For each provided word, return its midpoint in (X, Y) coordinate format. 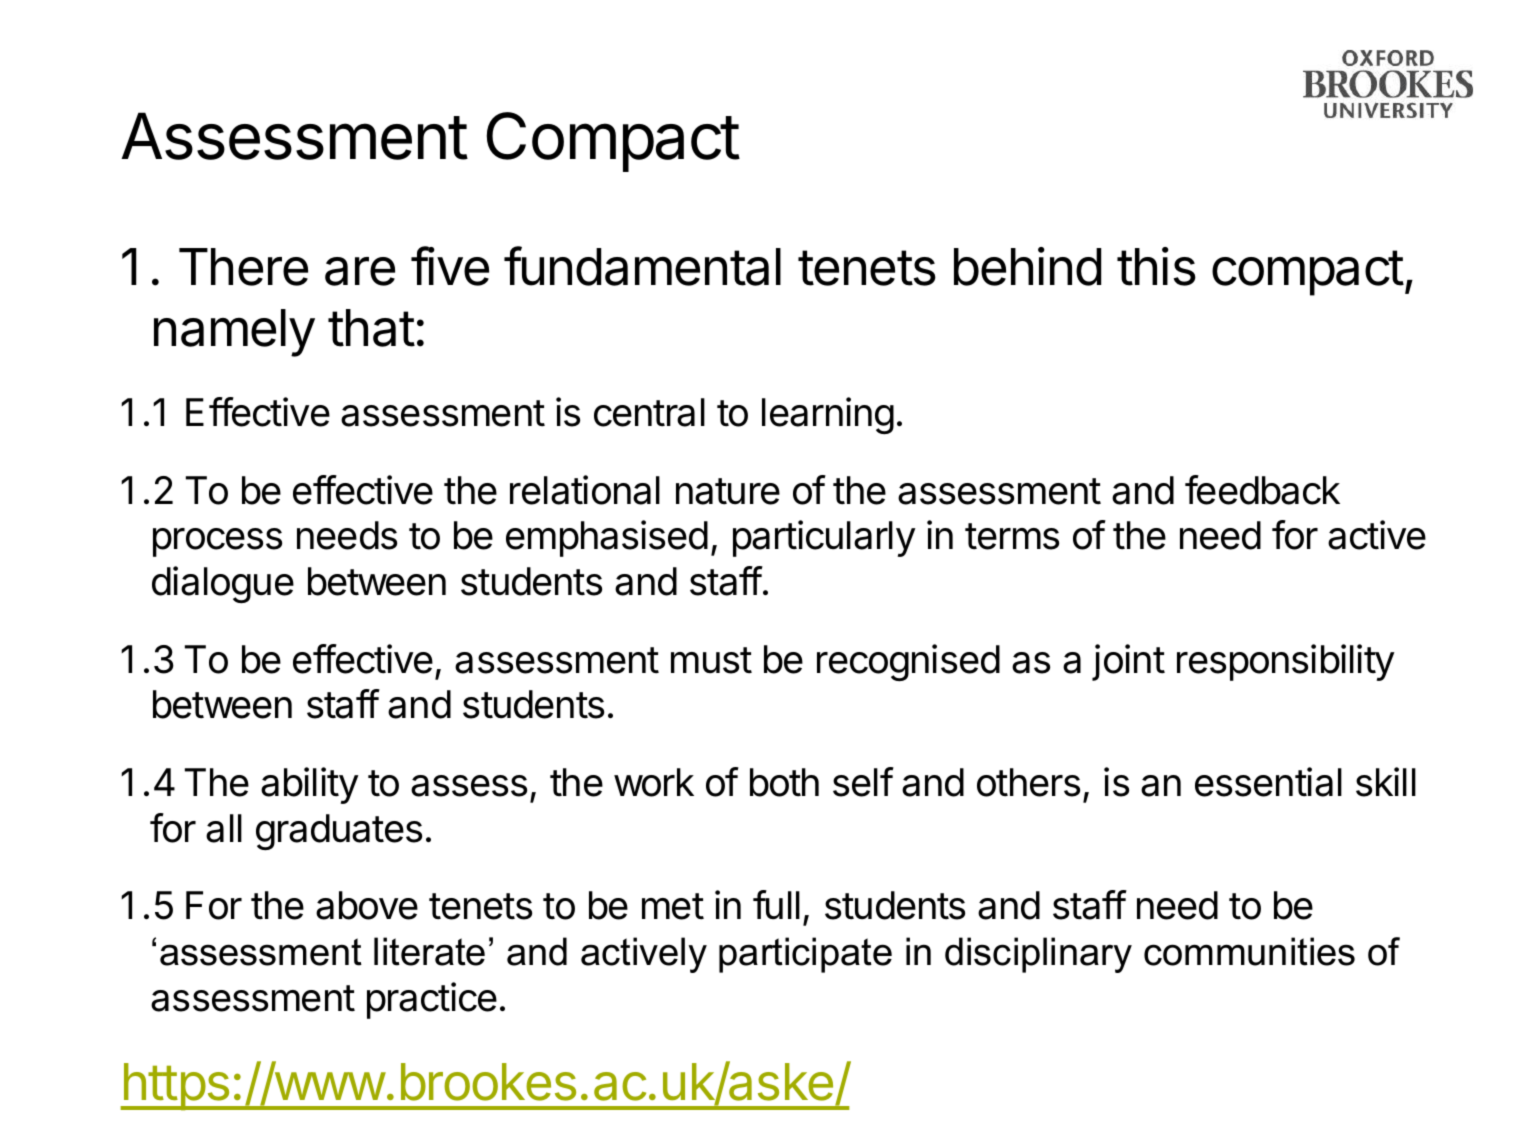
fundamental (642, 266)
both (784, 782)
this (1156, 266)
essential (1268, 782)
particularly (824, 538)
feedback (1262, 490)
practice (432, 1000)
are (360, 271)
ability (310, 785)
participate (805, 955)
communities (1249, 951)
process (217, 542)
